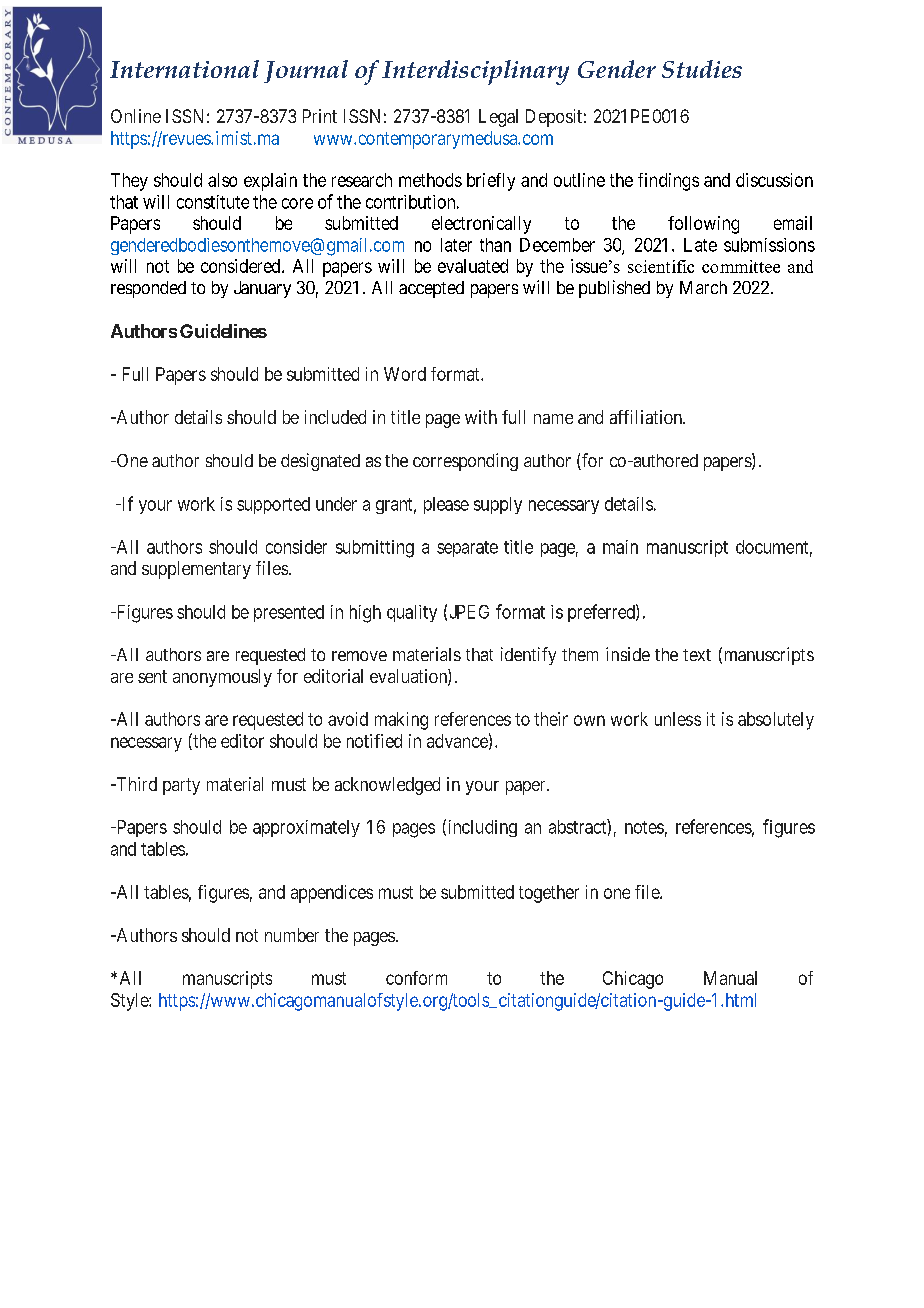 This page has width=924, height=1308. Describe the element at coordinates (703, 287) in the page. I see `March` at that location.
